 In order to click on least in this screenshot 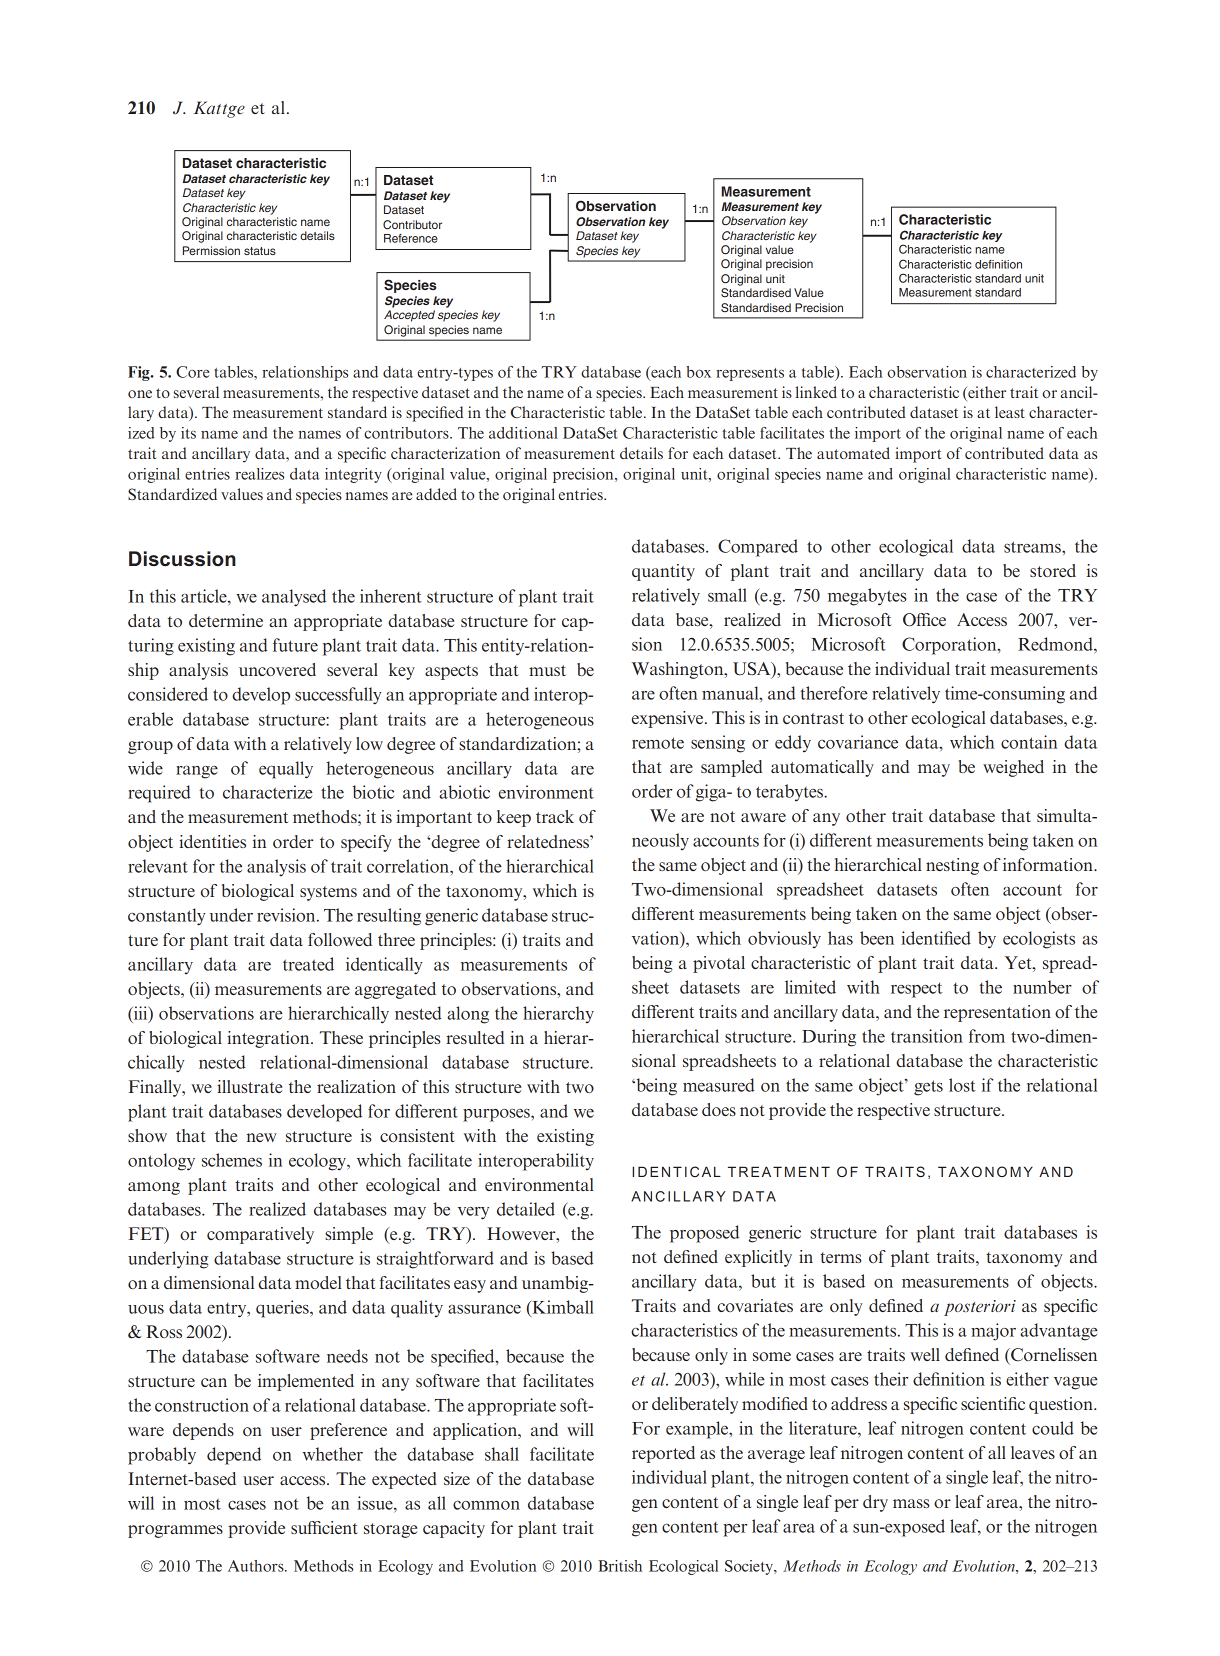, I will do `click(1010, 412)`.
